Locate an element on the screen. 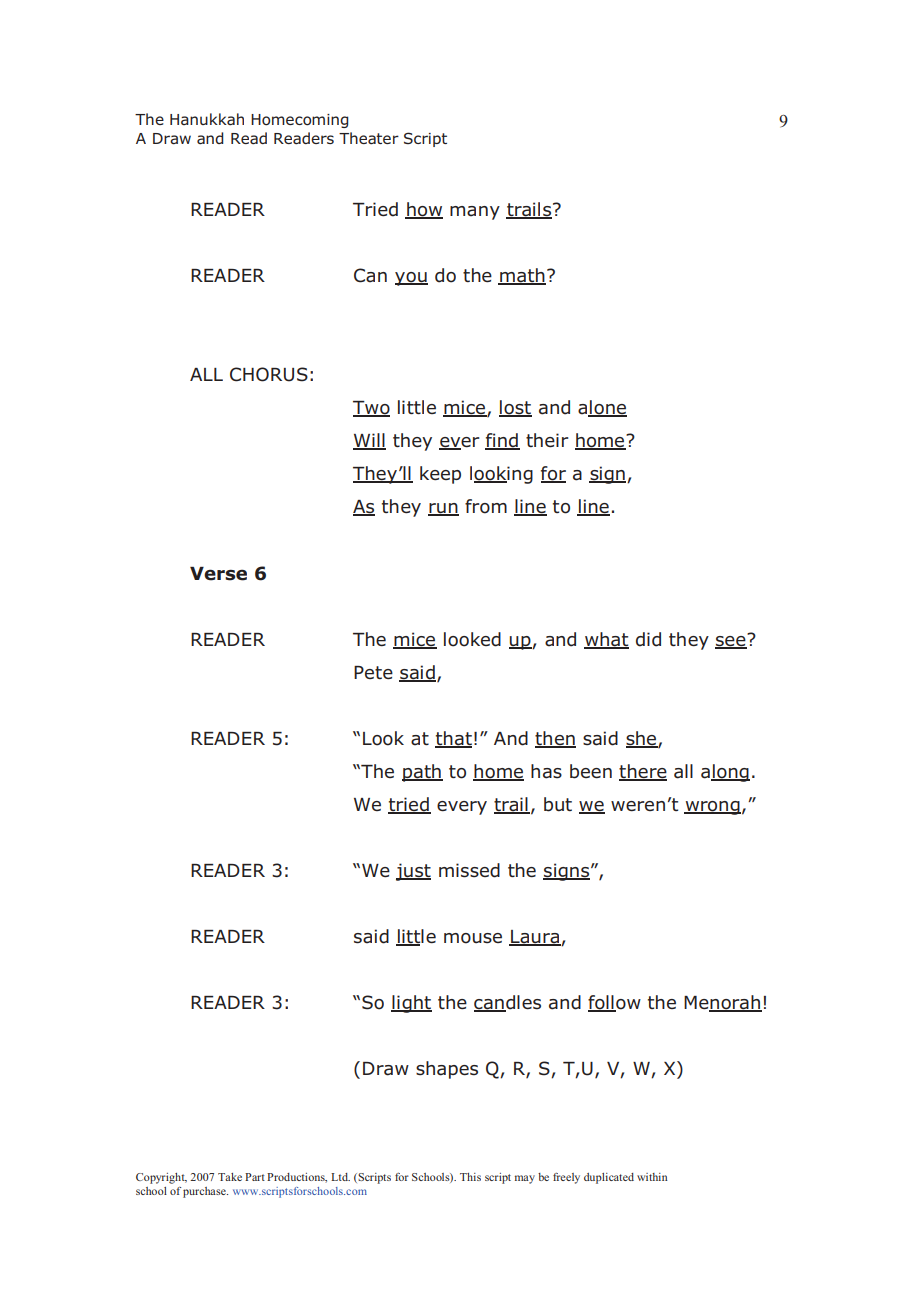 This screenshot has height=1308, width=924. how is located at coordinates (424, 210).
